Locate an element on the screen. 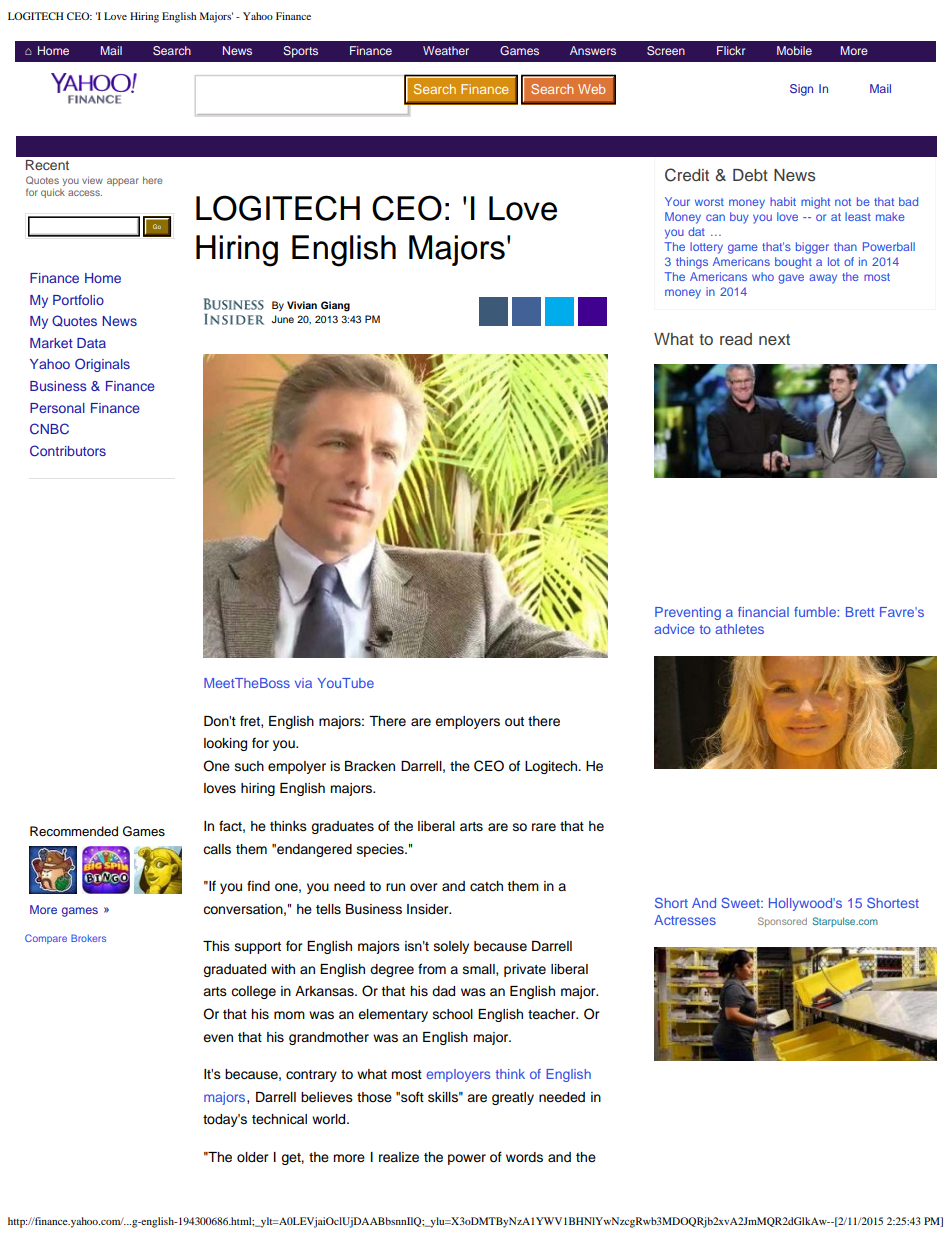 This screenshot has width=952, height=1233. Sign is located at coordinates (801, 90).
